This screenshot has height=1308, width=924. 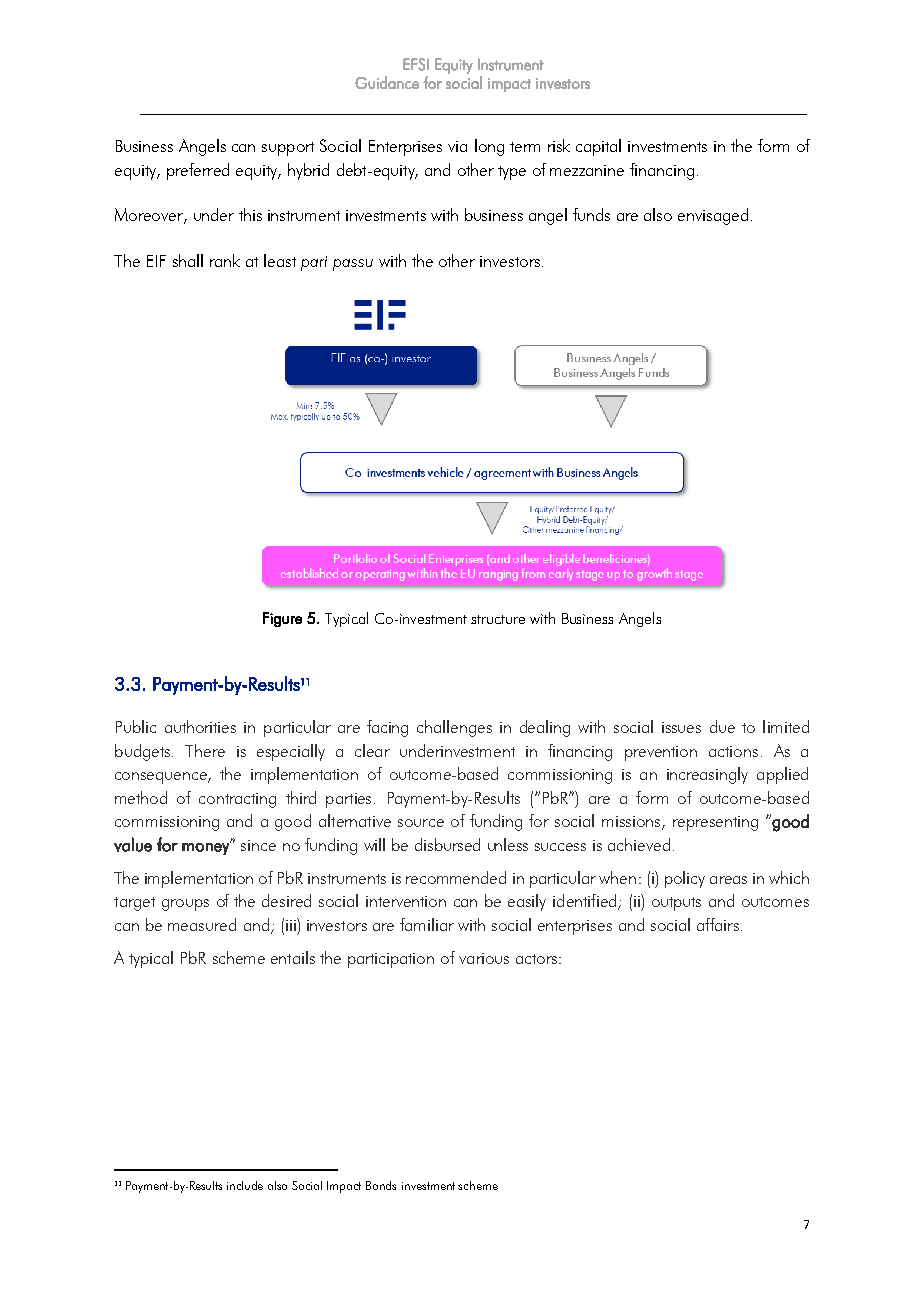 I want to click on capital, so click(x=598, y=147).
